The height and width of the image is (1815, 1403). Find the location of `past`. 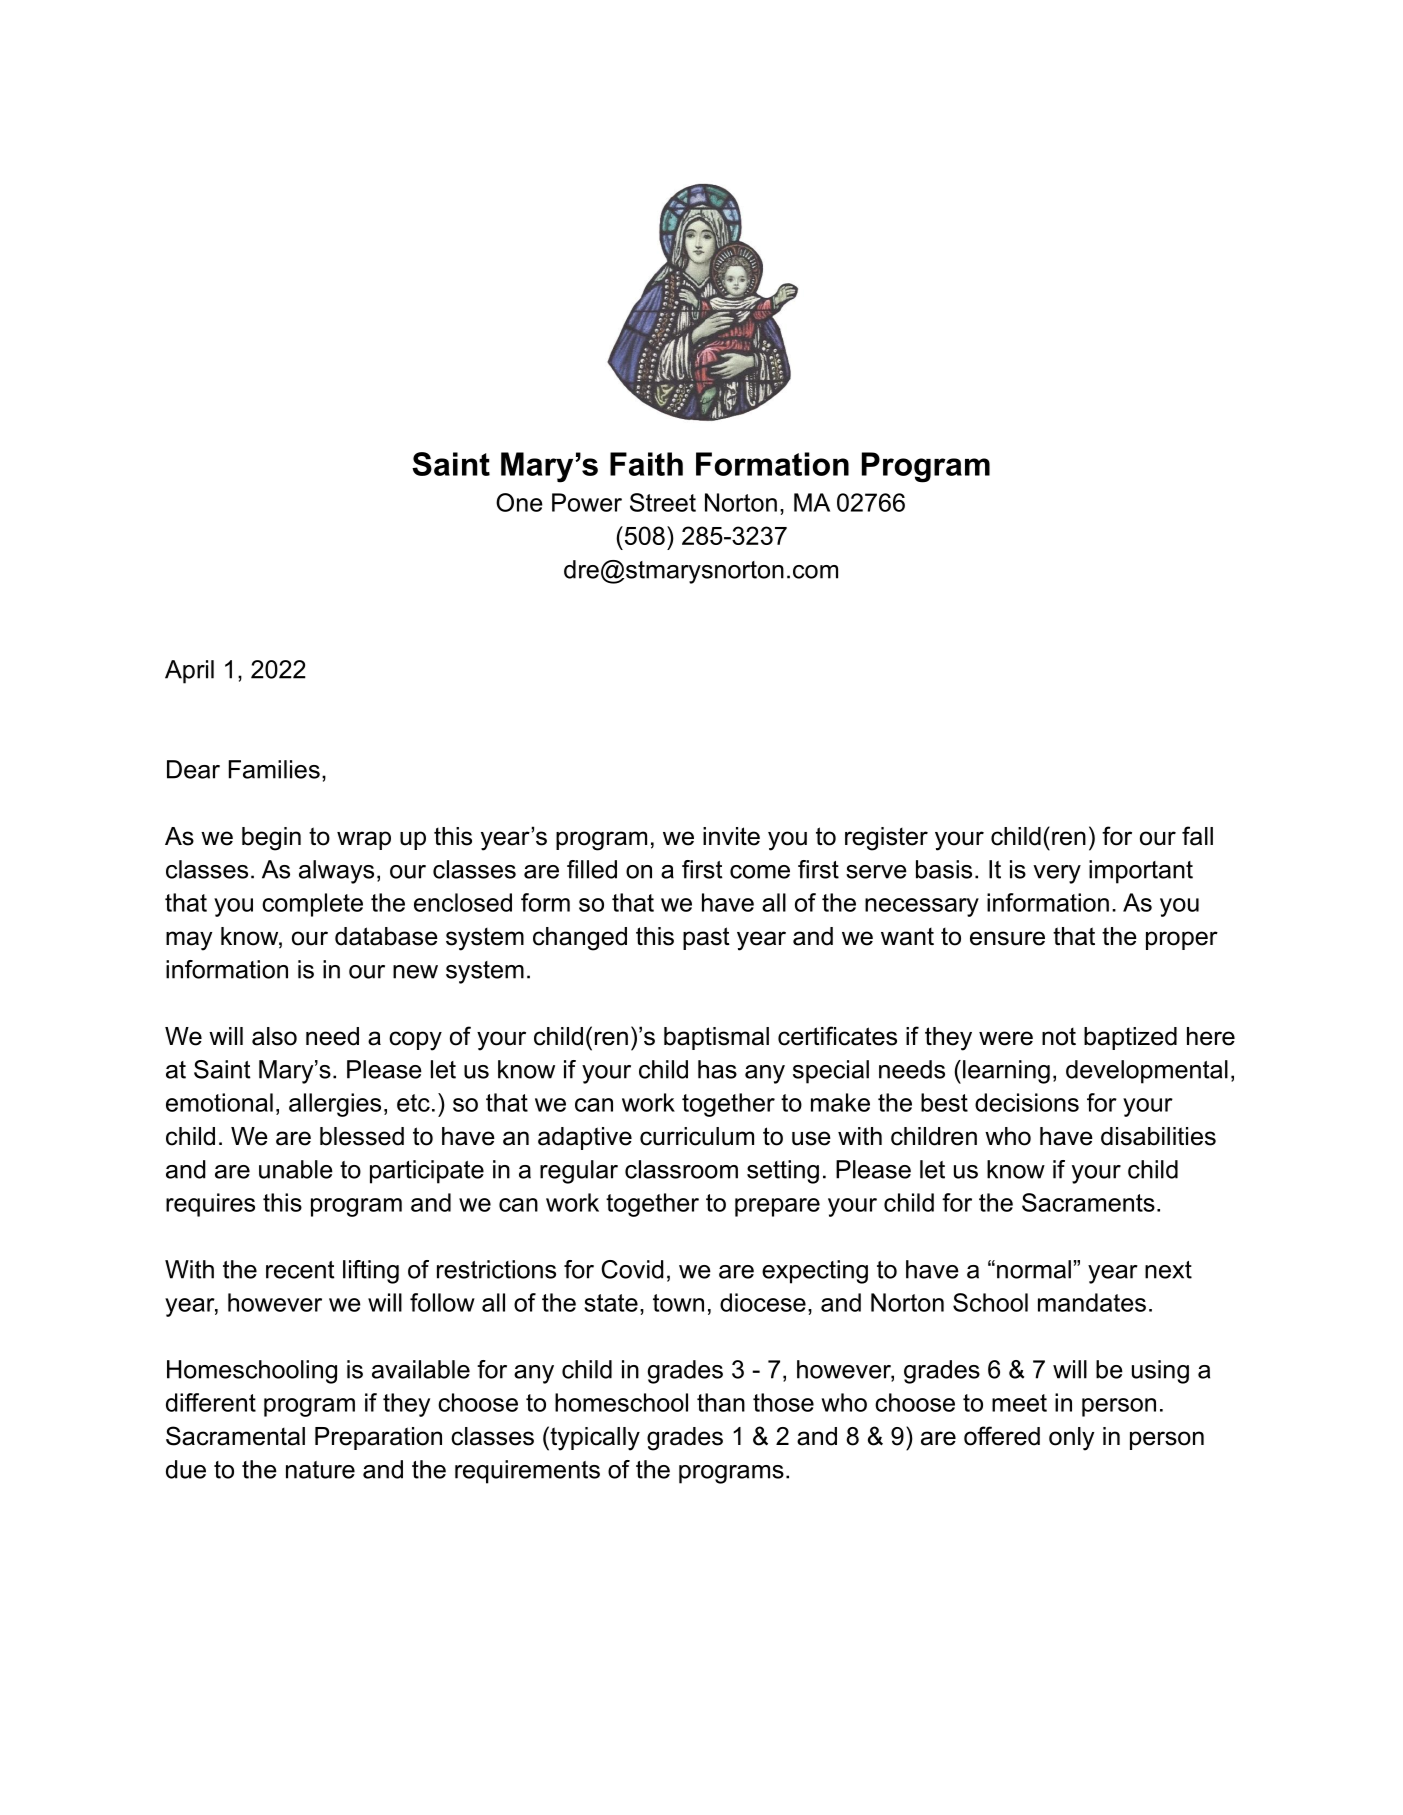

past is located at coordinates (706, 938).
